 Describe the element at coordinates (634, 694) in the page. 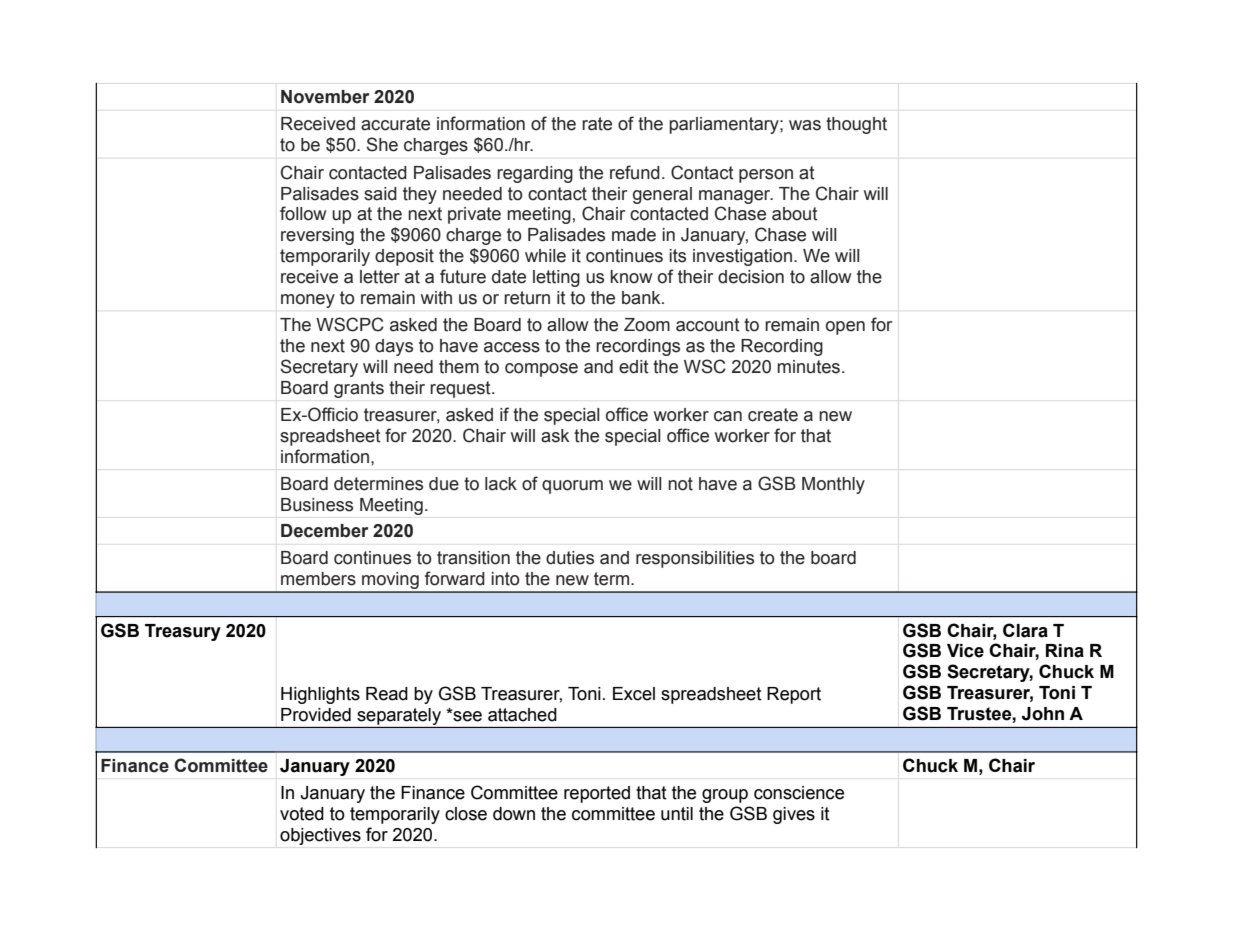

I see `Excel` at that location.
